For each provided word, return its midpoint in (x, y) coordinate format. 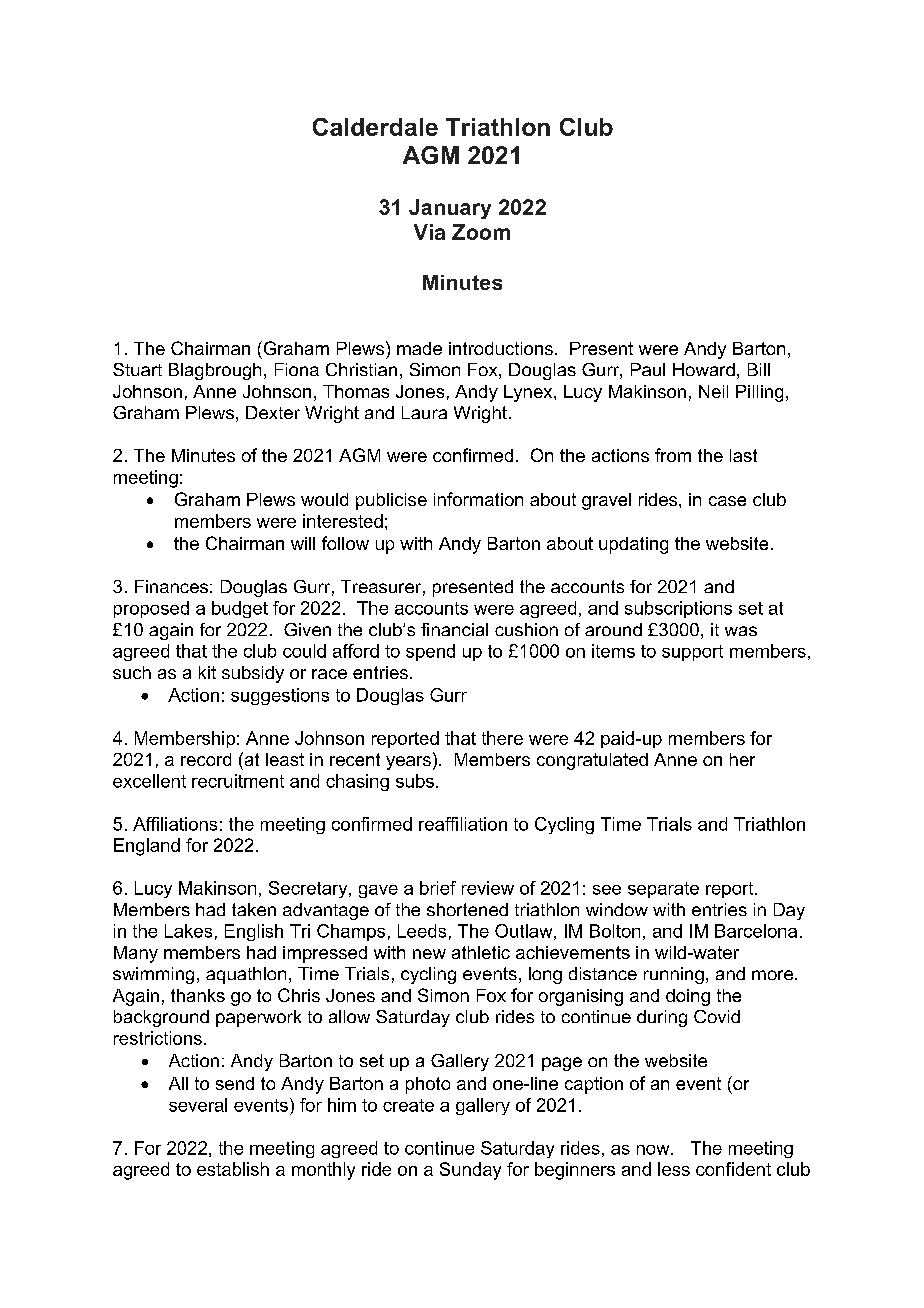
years (408, 763)
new (429, 954)
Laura (424, 412)
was (741, 631)
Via (429, 232)
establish (233, 1169)
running (674, 975)
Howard (704, 369)
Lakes (188, 931)
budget (240, 609)
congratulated (592, 761)
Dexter (273, 412)
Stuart (137, 369)
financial (454, 629)
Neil (713, 391)
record (206, 759)
